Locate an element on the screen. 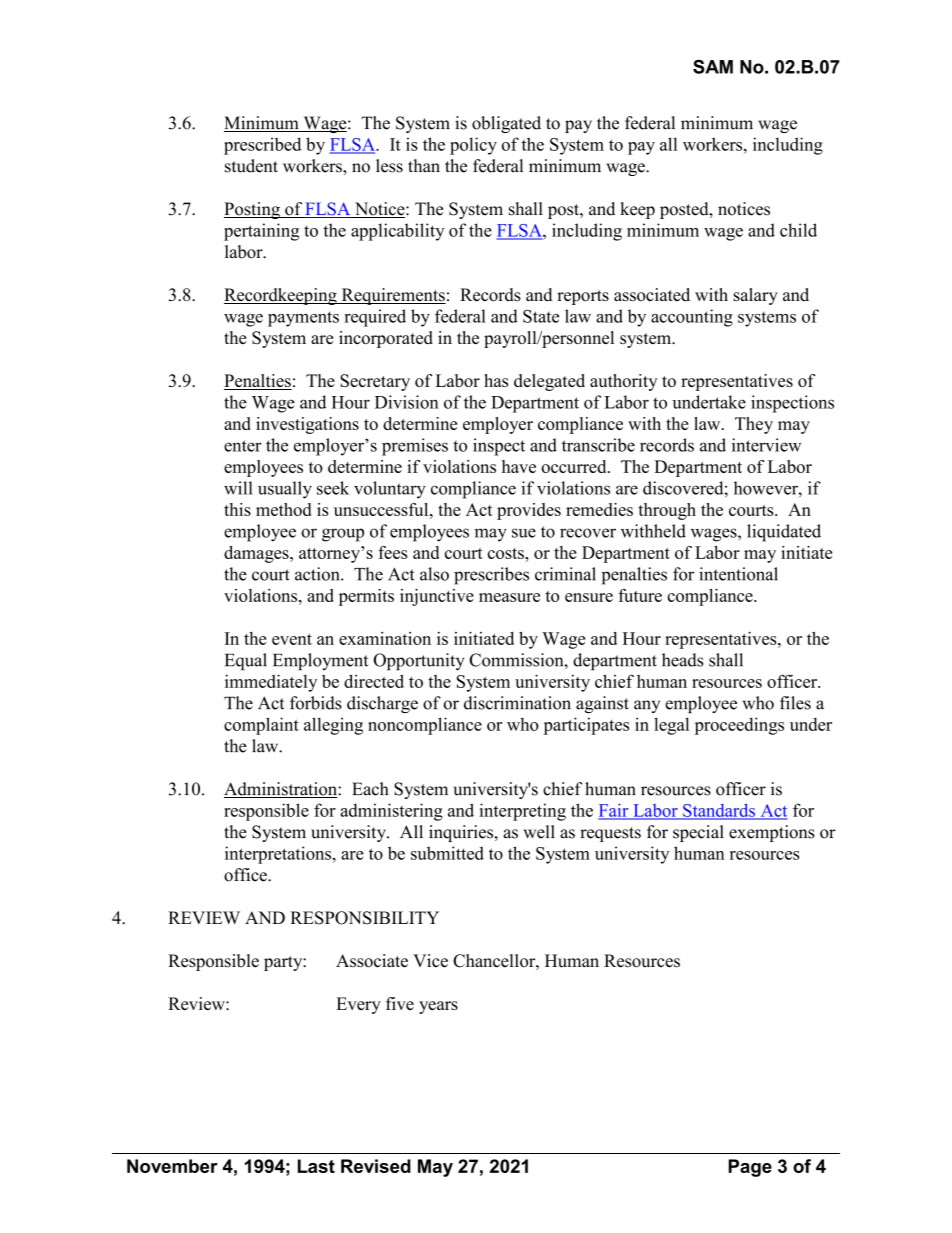 This screenshot has height=1233, width=952. SAM is located at coordinates (713, 67).
